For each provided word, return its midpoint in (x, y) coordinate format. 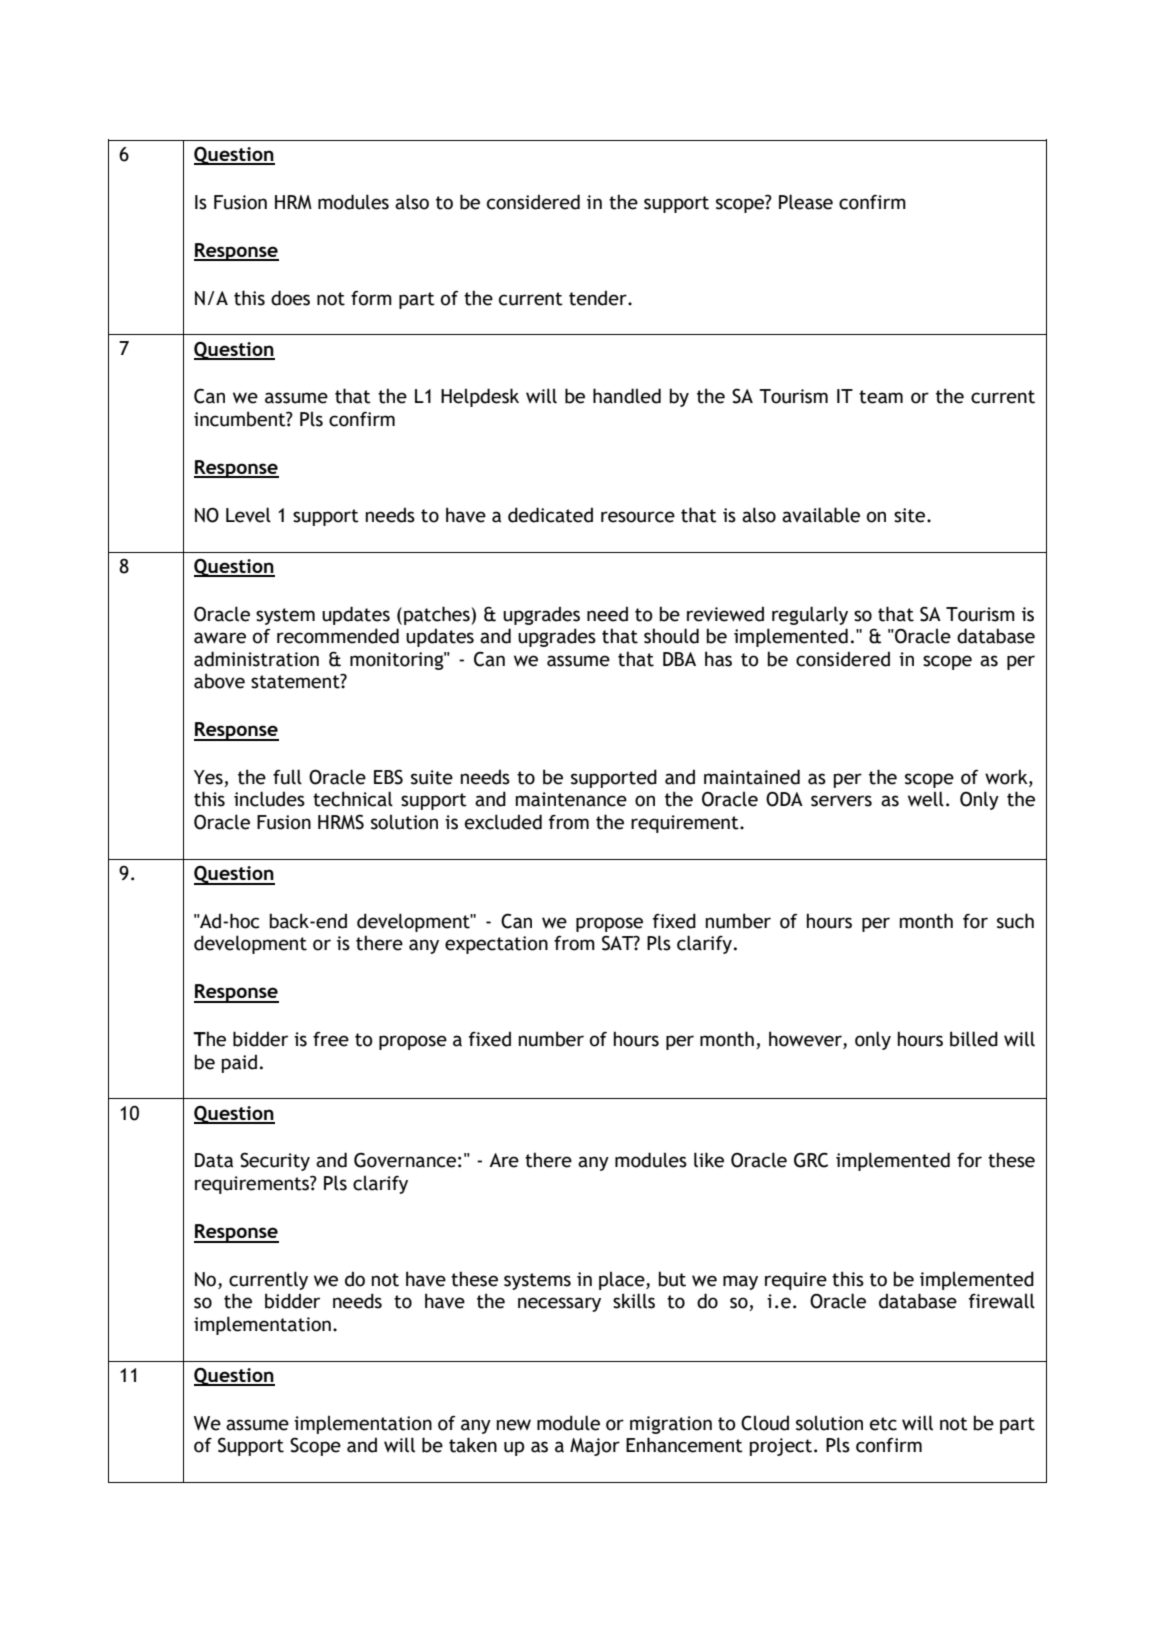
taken (473, 1445)
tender (599, 298)
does (290, 298)
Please (806, 202)
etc (883, 1424)
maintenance (571, 799)
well (926, 799)
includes (269, 799)
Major (595, 1447)
